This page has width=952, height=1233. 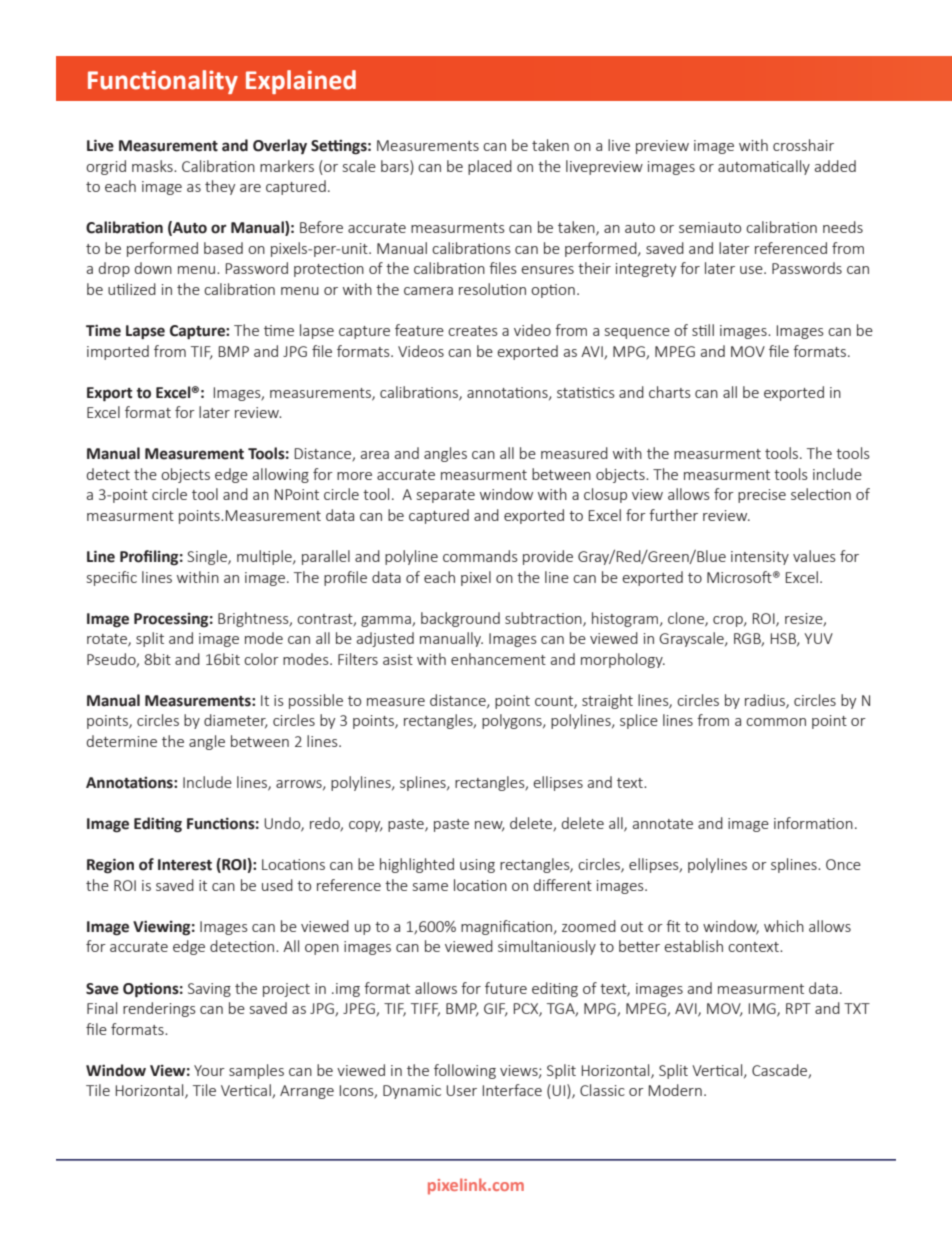 What do you see at coordinates (112, 578) in the page?
I see `specific` at bounding box center [112, 578].
